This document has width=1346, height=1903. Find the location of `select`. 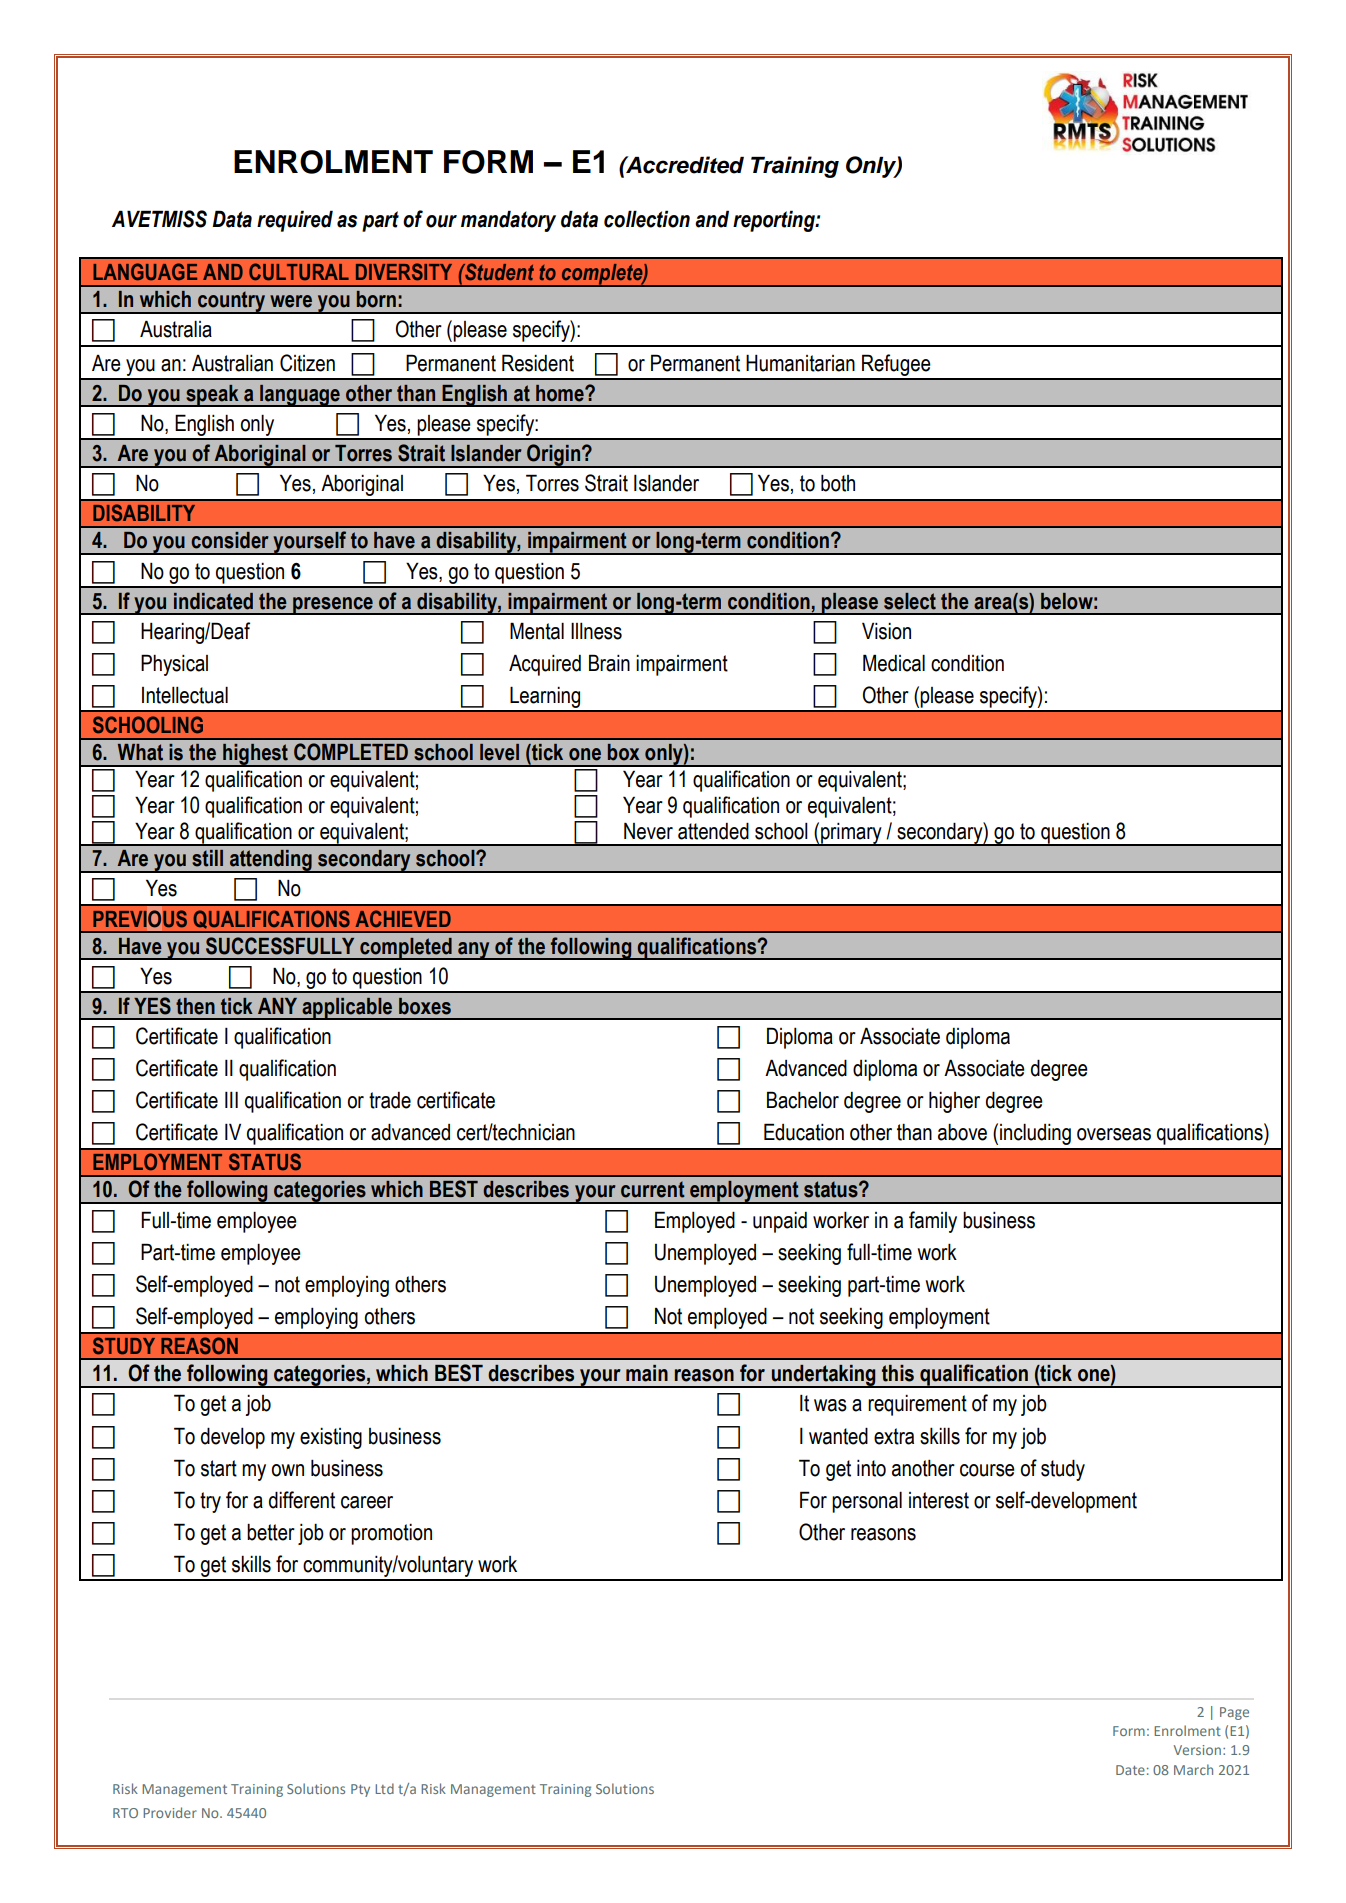

select is located at coordinates (910, 601).
